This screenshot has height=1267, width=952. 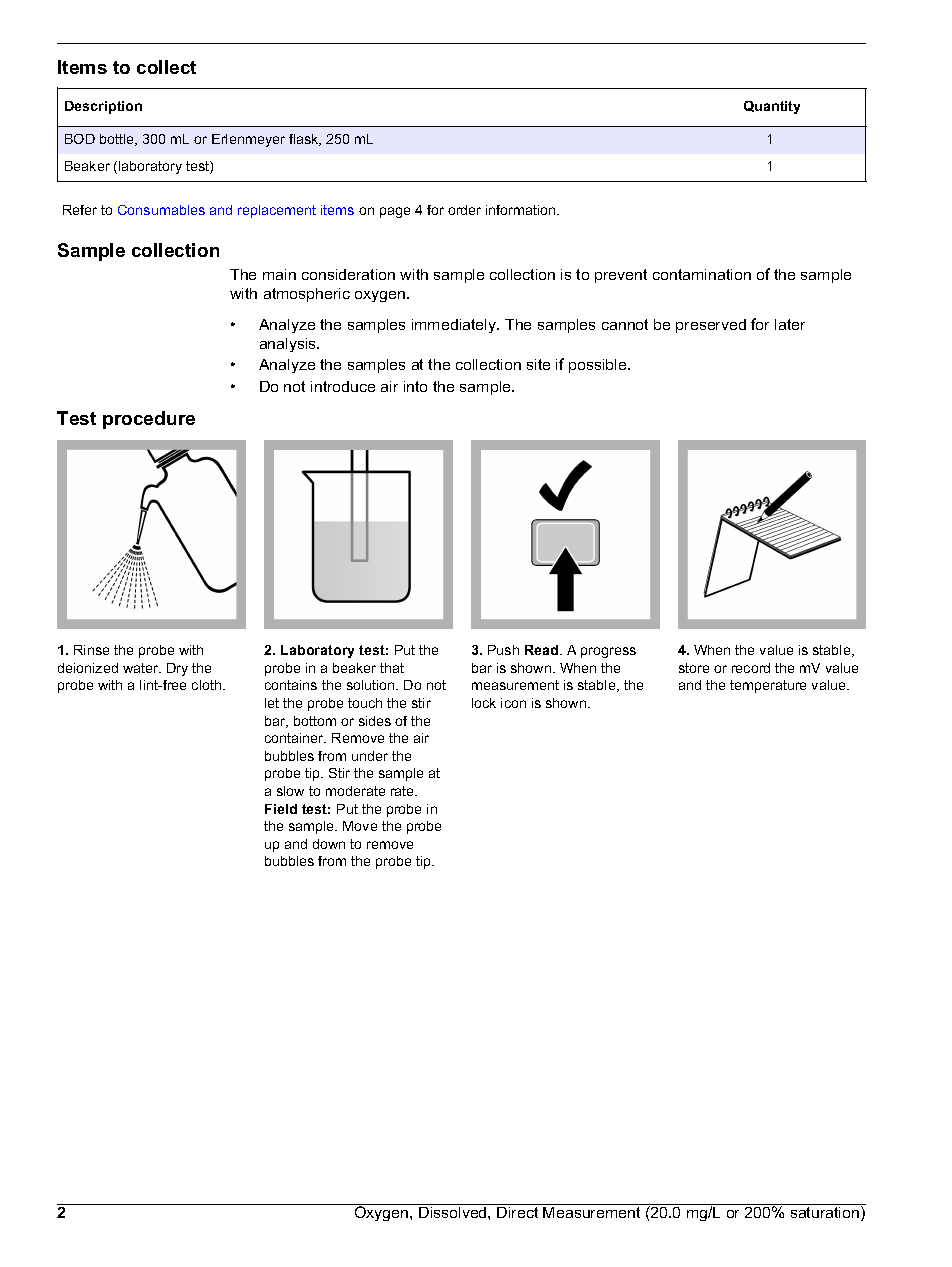 I want to click on order, so click(x=464, y=210).
